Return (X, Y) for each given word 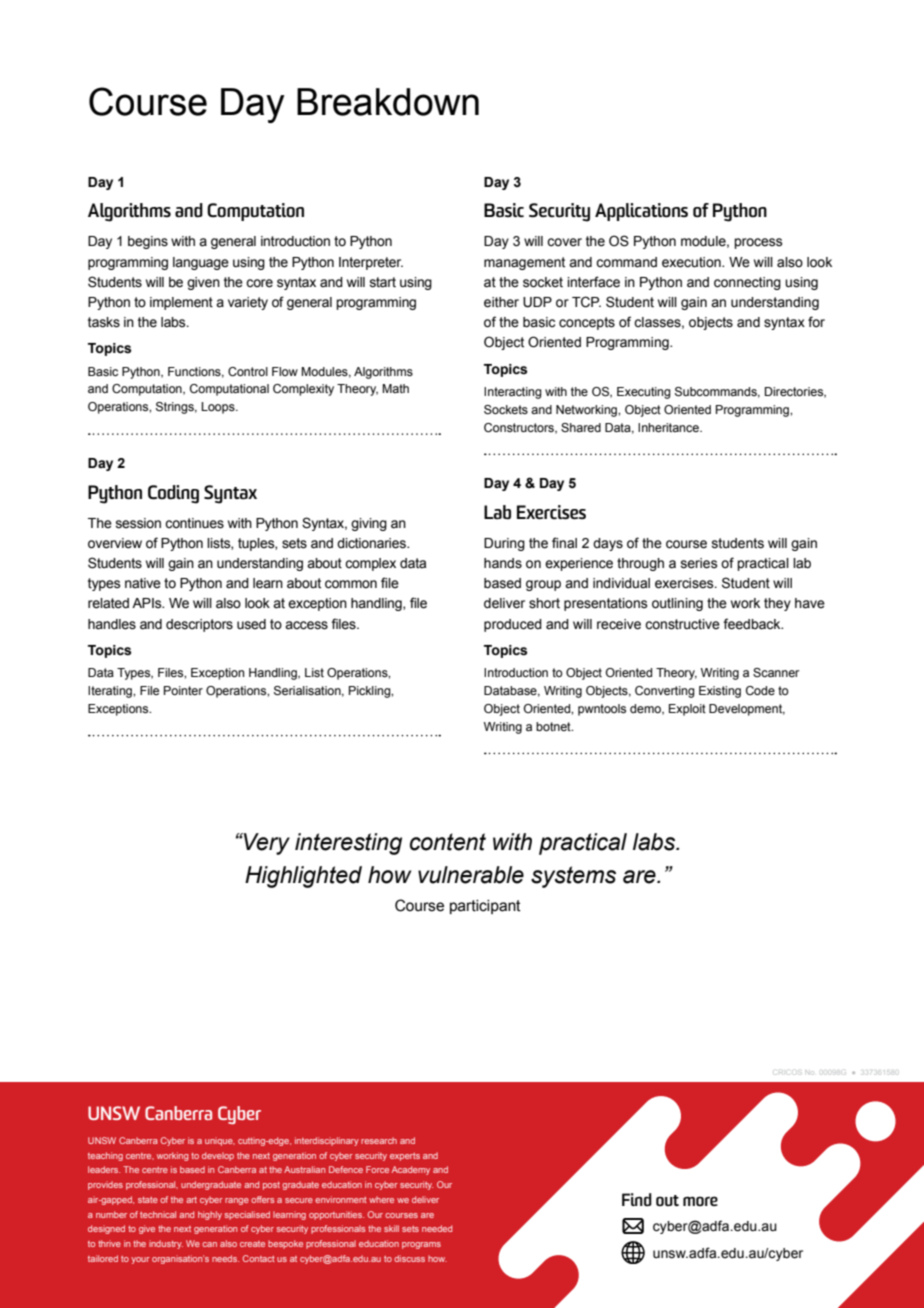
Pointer (183, 690)
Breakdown (388, 102)
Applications (641, 212)
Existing (720, 692)
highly (210, 1215)
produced (513, 625)
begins (148, 242)
